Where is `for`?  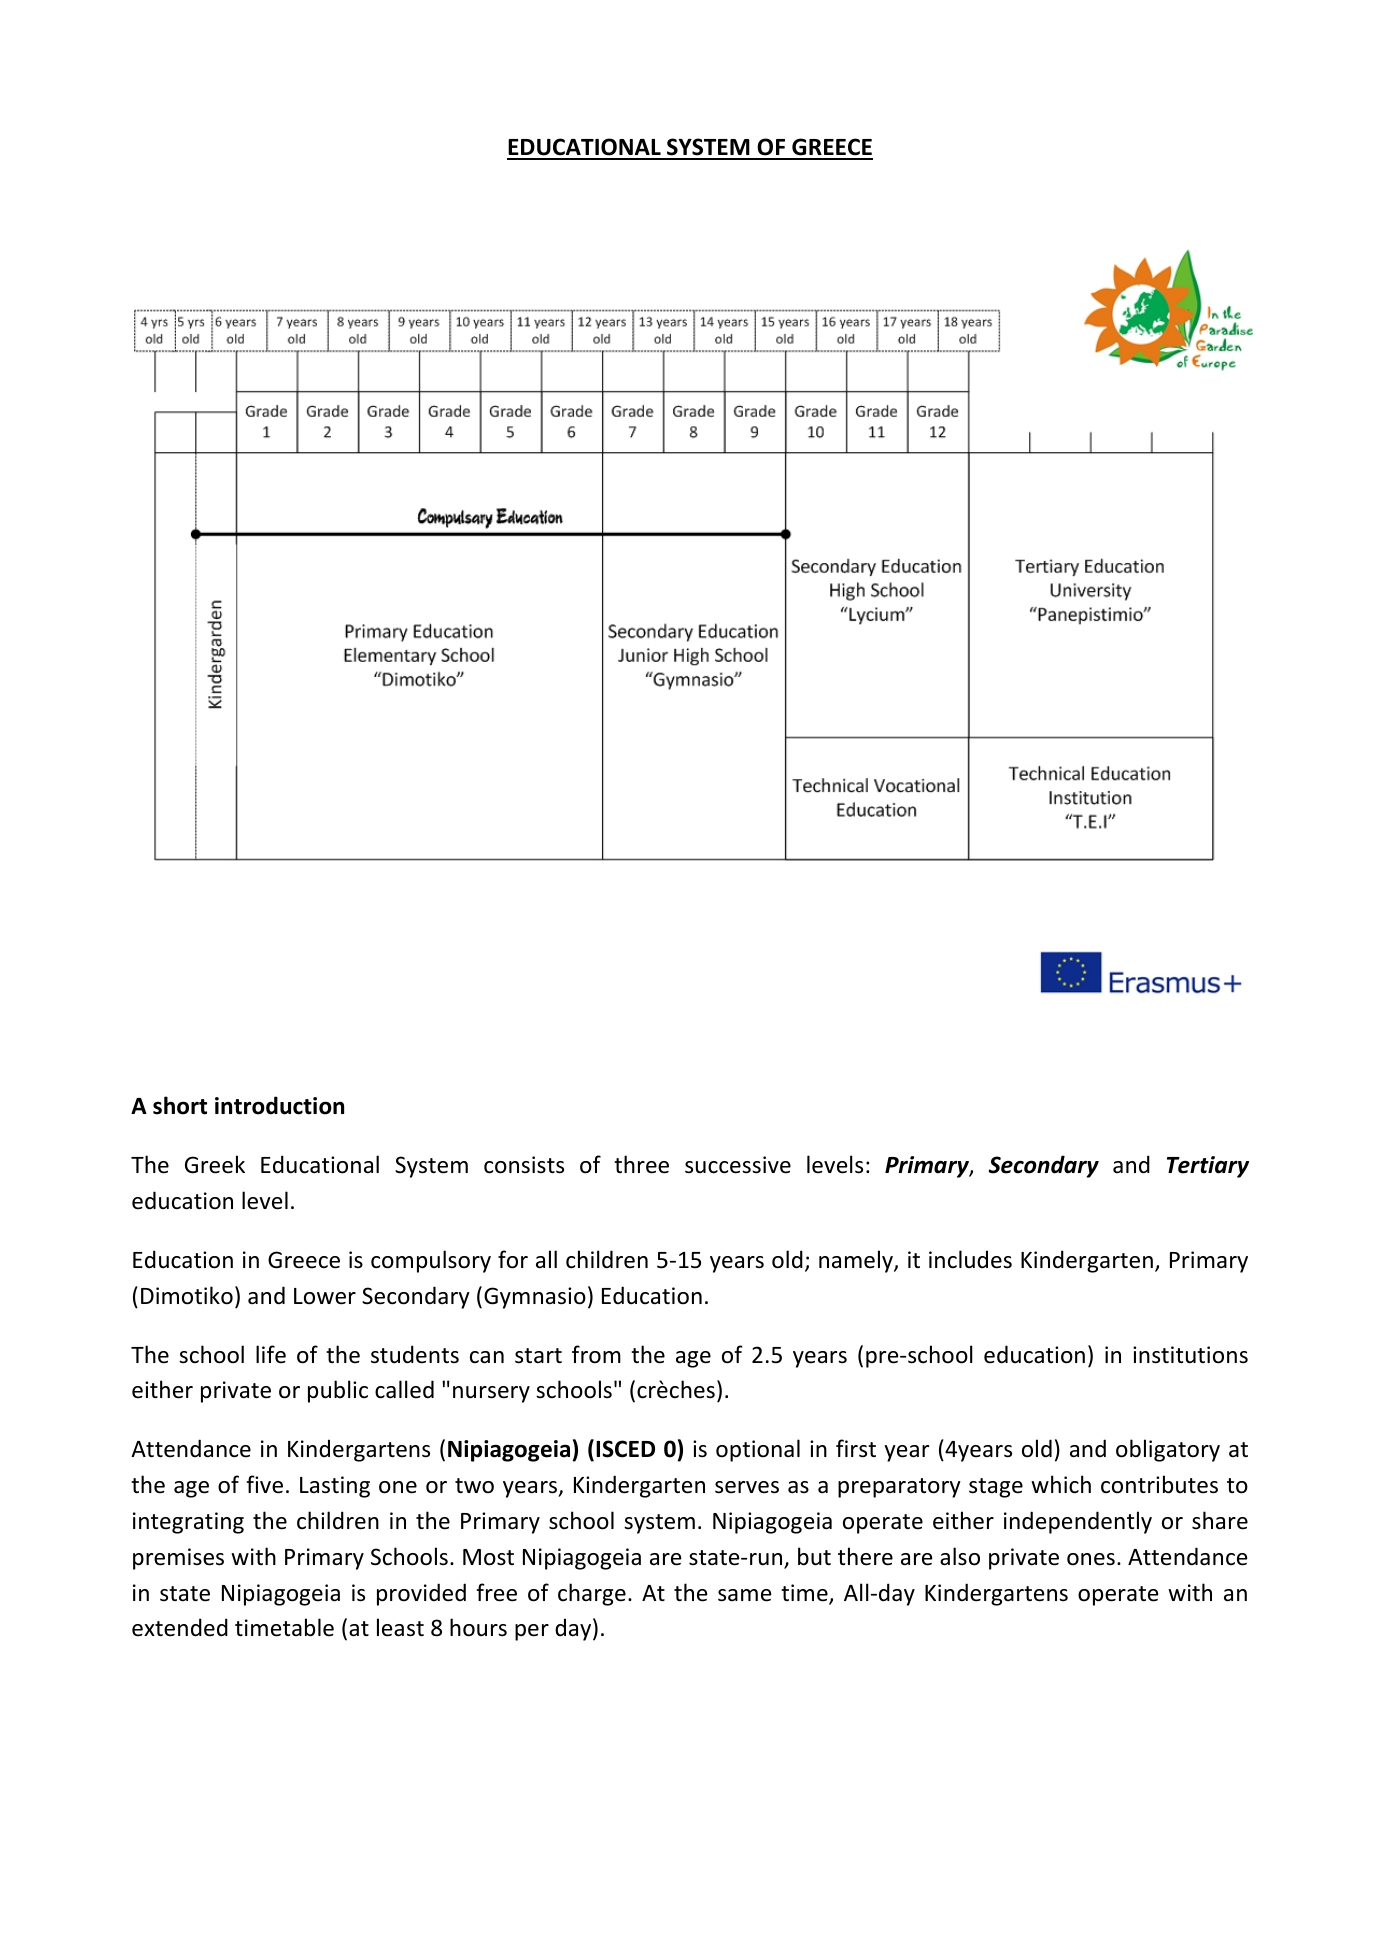 for is located at coordinates (513, 1259).
